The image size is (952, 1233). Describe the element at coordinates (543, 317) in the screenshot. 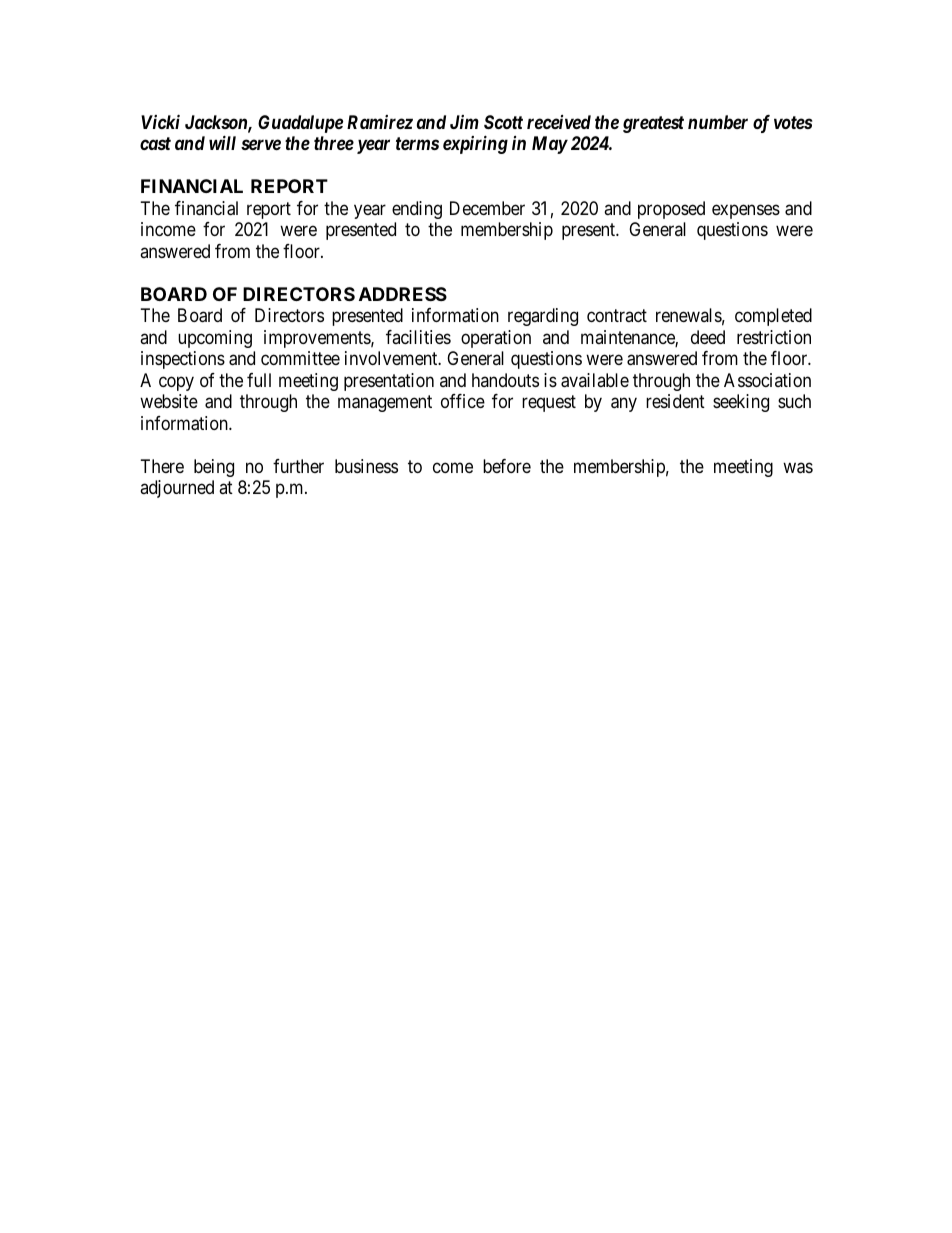

I see `regarding` at that location.
